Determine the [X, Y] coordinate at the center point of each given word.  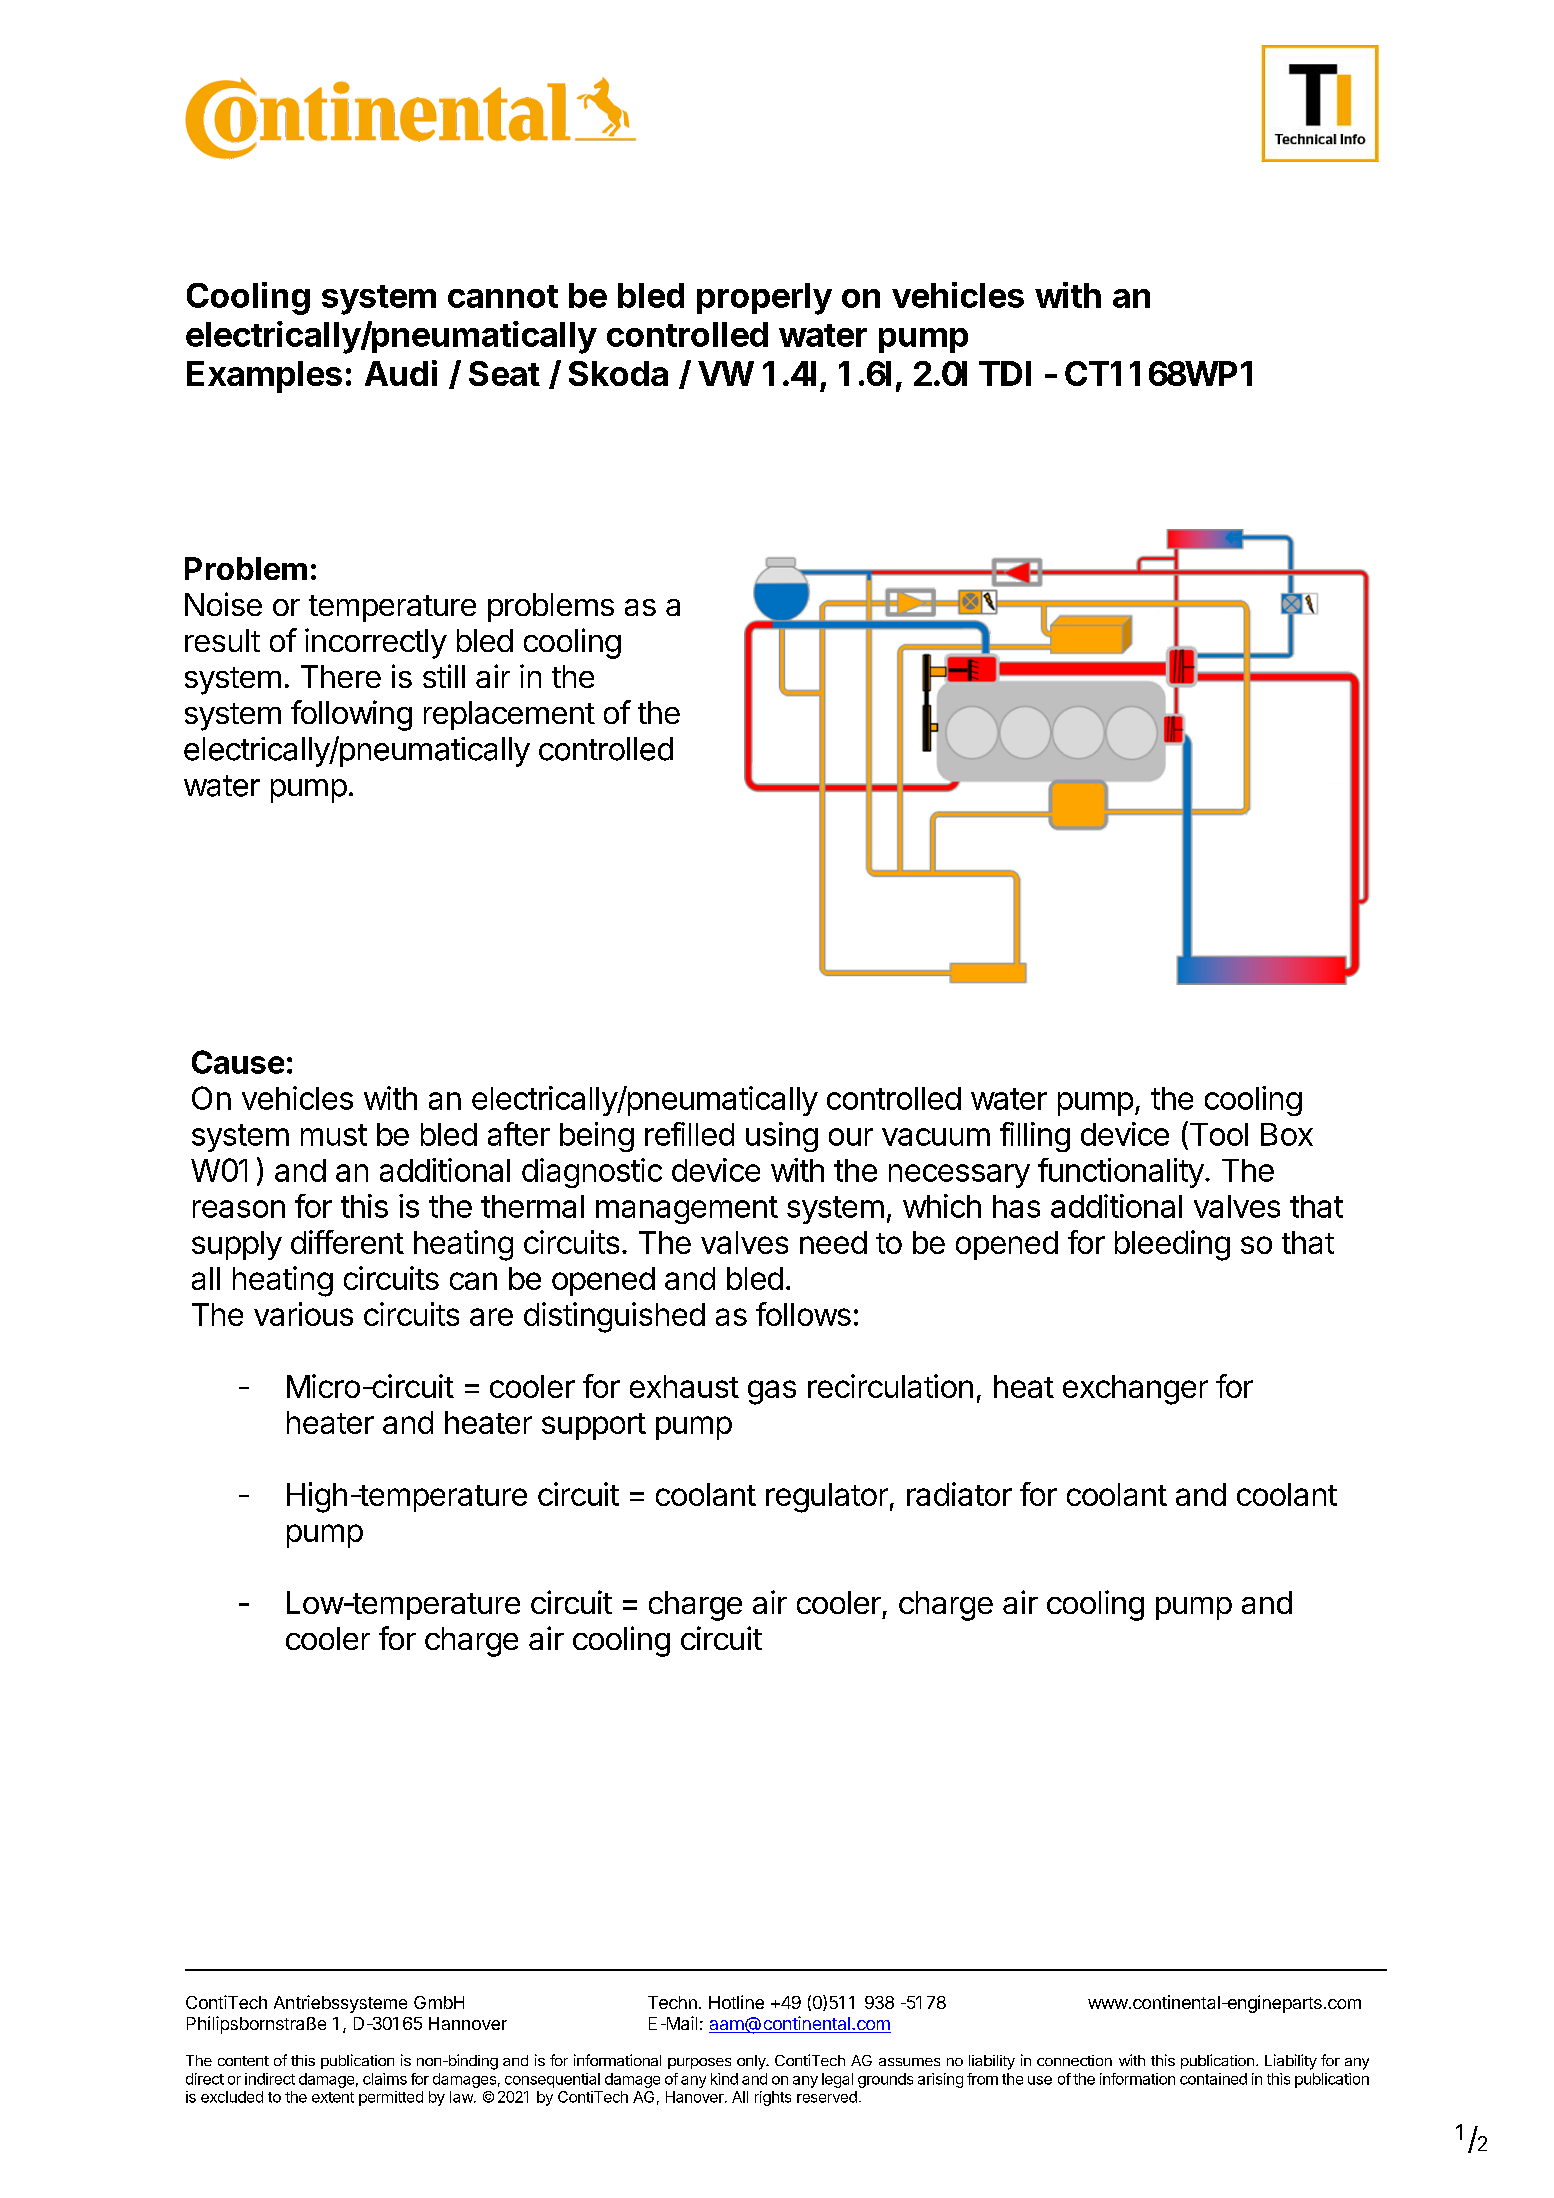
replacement [509, 715]
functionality [1121, 1173]
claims [385, 2079]
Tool [1217, 1133]
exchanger [1135, 1390]
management [687, 1210]
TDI [1005, 373]
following [351, 715]
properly [764, 299]
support [594, 1426]
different [347, 1242]
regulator [827, 1498]
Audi [401, 373]
